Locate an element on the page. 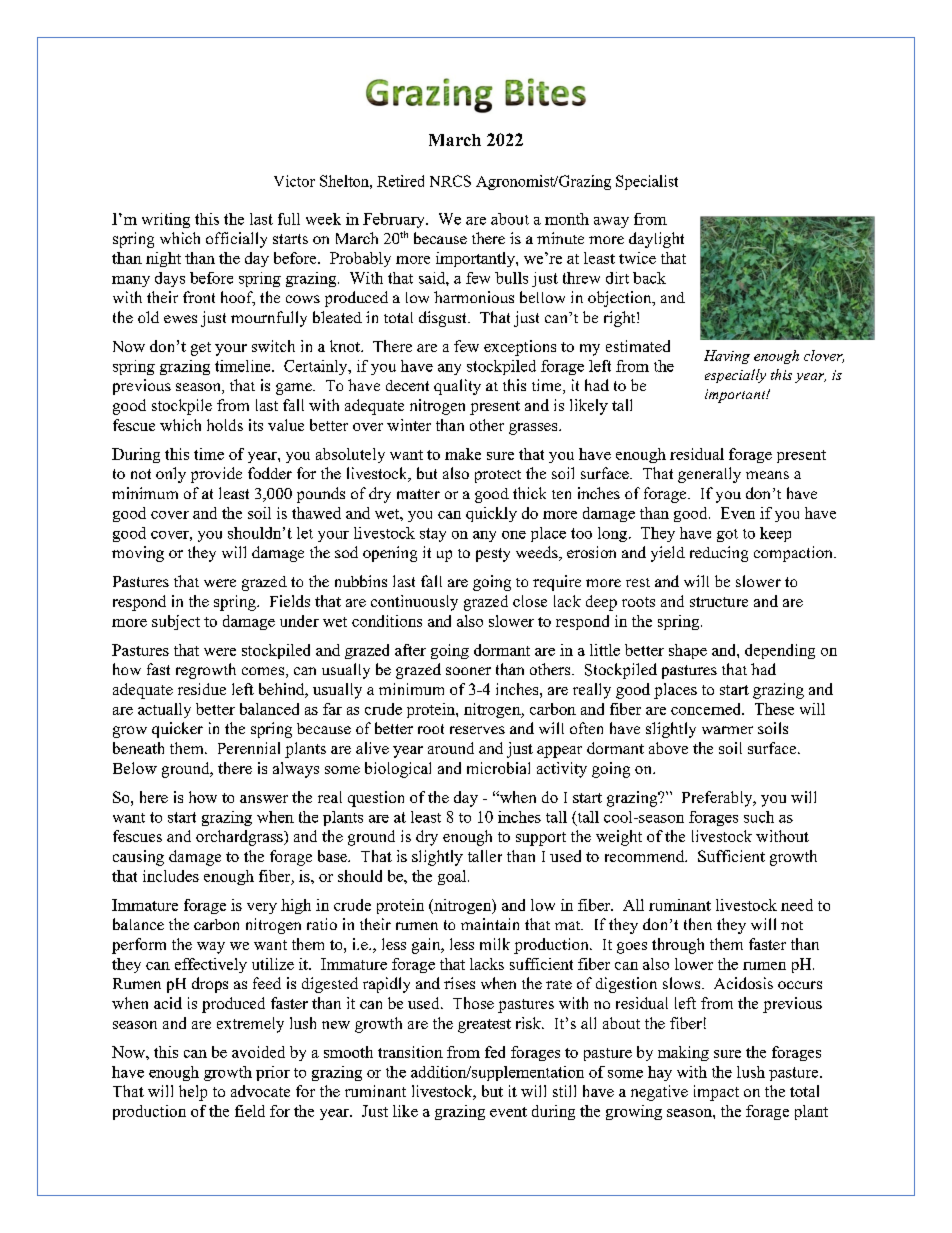  provide is located at coordinates (216, 475).
